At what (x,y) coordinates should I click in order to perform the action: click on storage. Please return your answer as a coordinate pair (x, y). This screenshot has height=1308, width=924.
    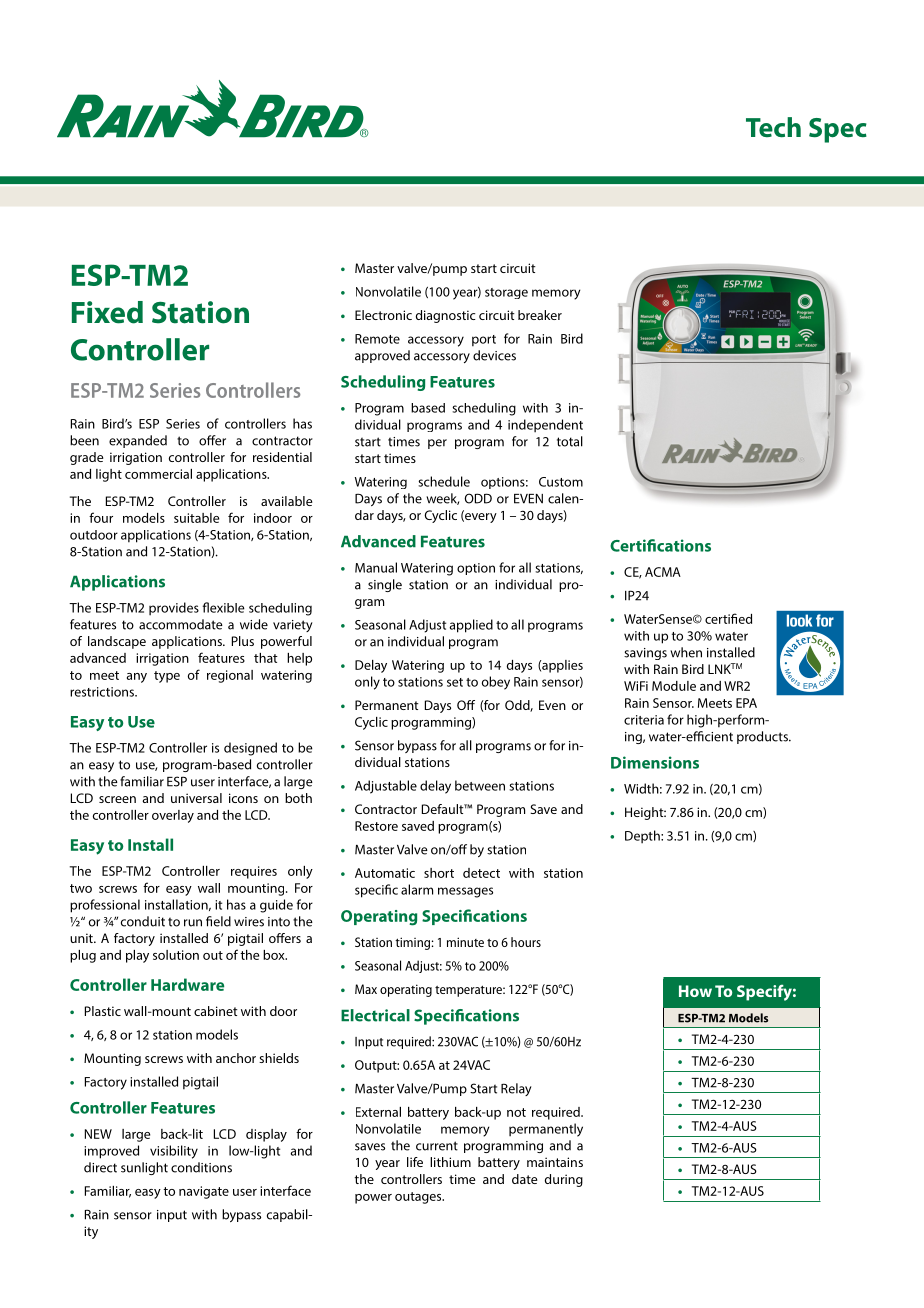
    Looking at the image, I should click on (506, 293).
